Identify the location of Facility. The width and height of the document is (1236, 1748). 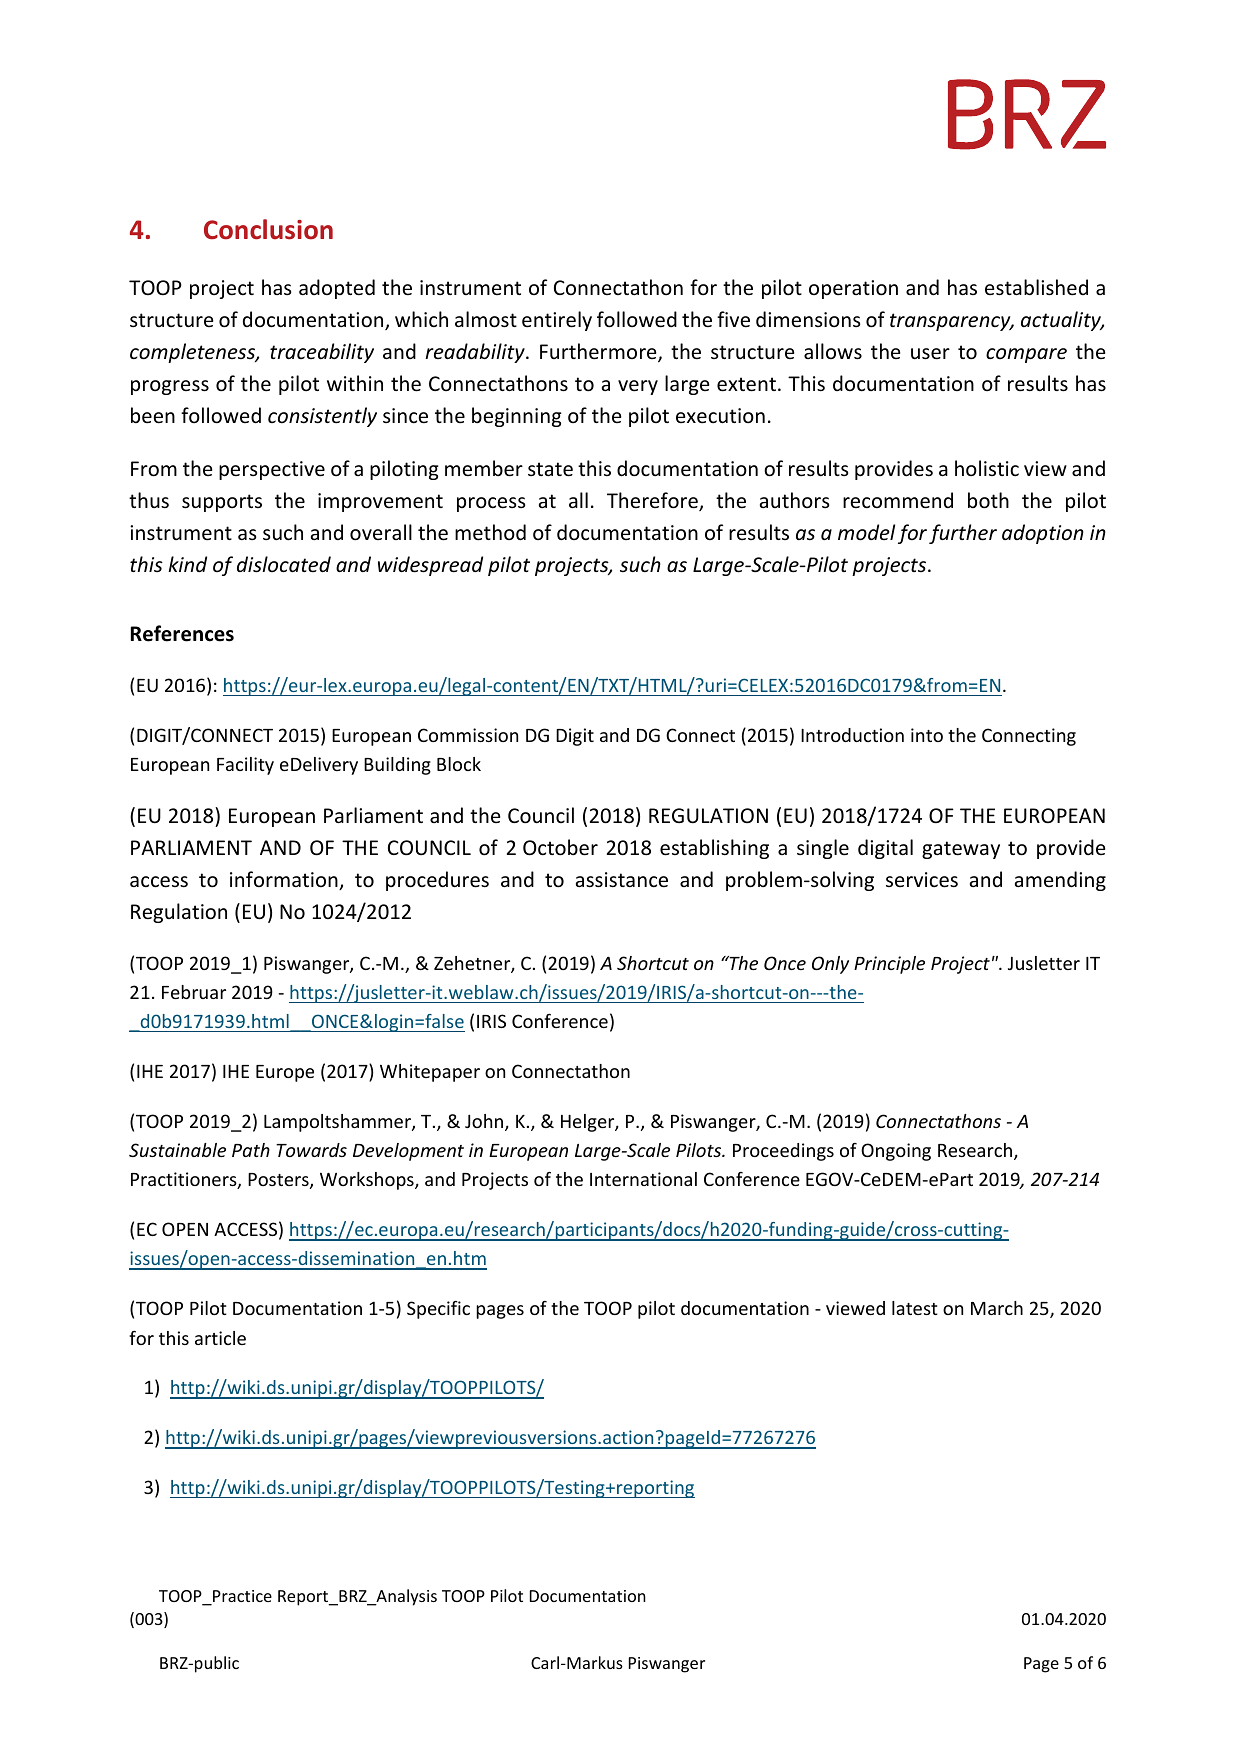
(245, 766).
